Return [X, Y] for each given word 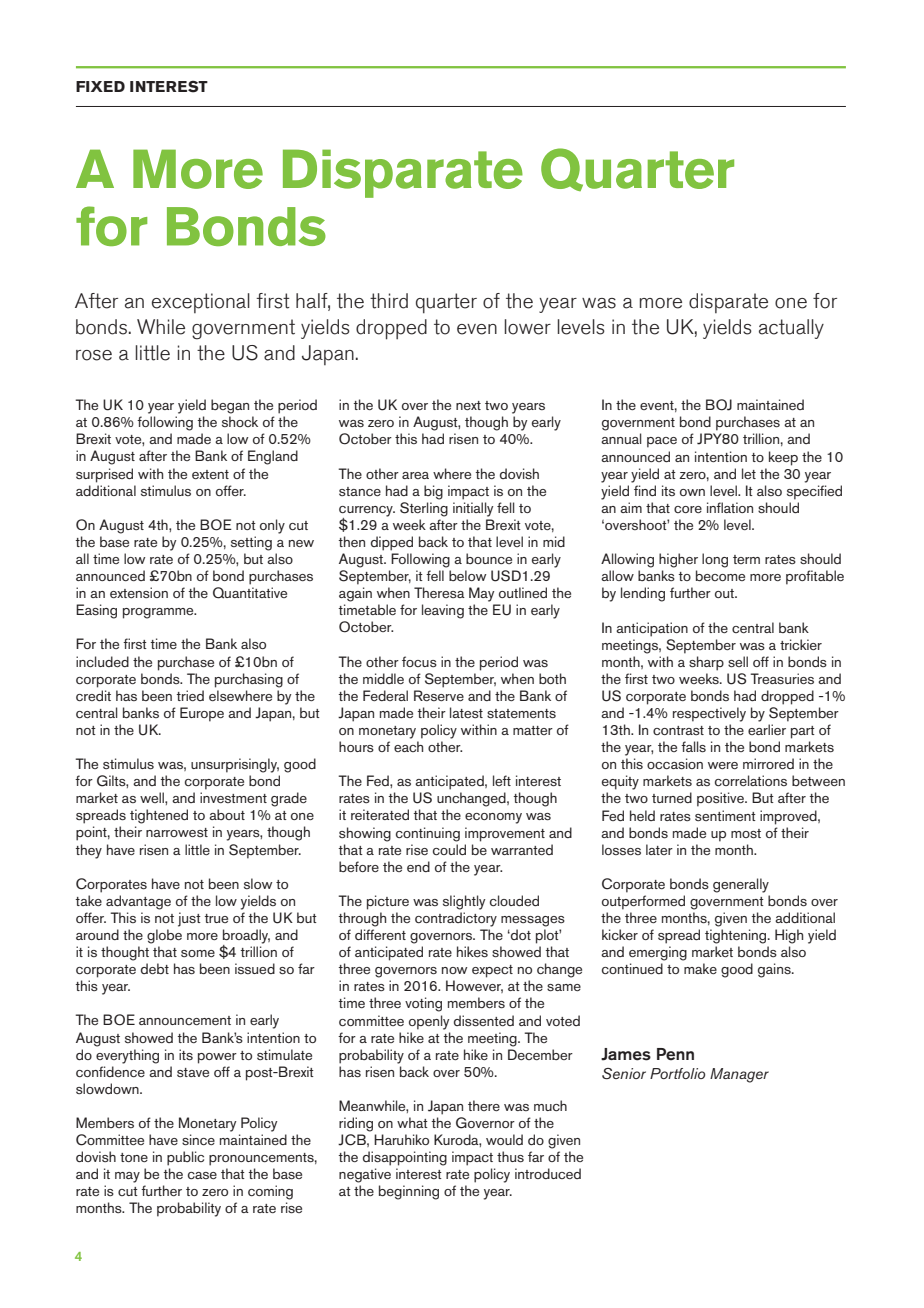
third [389, 301]
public [185, 1158]
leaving [443, 611]
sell [738, 662]
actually [791, 329]
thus [510, 1157]
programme [159, 613]
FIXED [100, 86]
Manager [739, 1075]
